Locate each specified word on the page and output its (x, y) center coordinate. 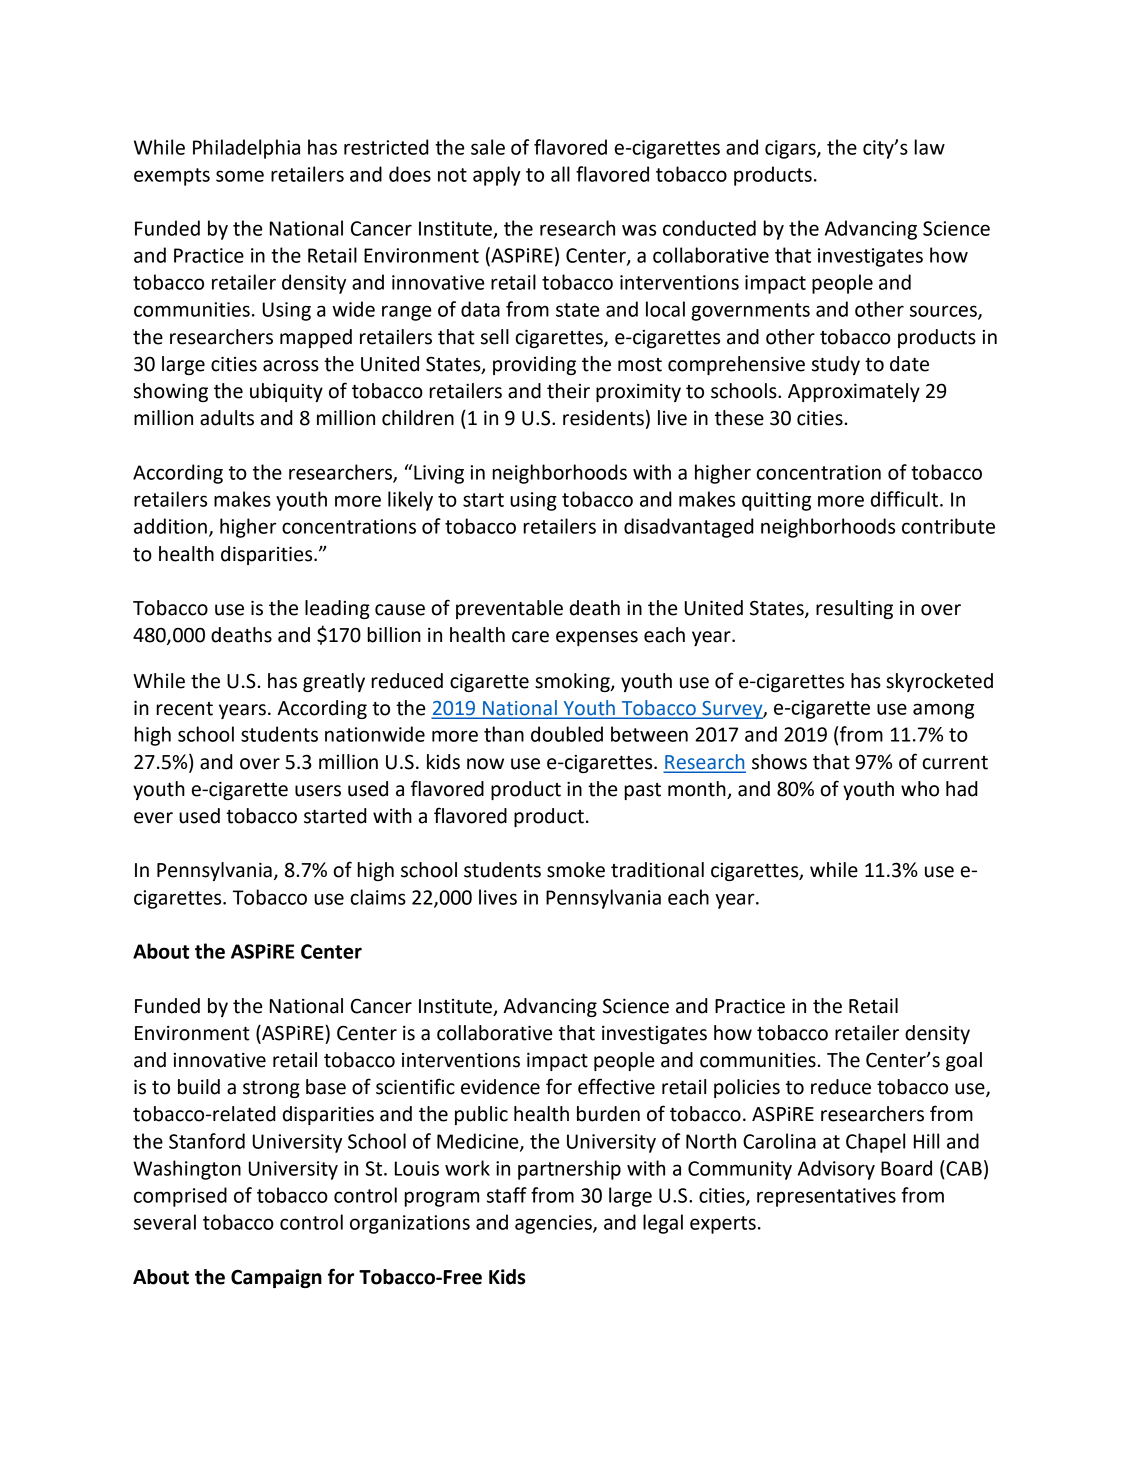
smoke (576, 870)
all (560, 174)
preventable (509, 609)
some (240, 176)
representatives (826, 1197)
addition (170, 526)
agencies (554, 1224)
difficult (904, 499)
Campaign (276, 1278)
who (920, 789)
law (929, 147)
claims (378, 897)
